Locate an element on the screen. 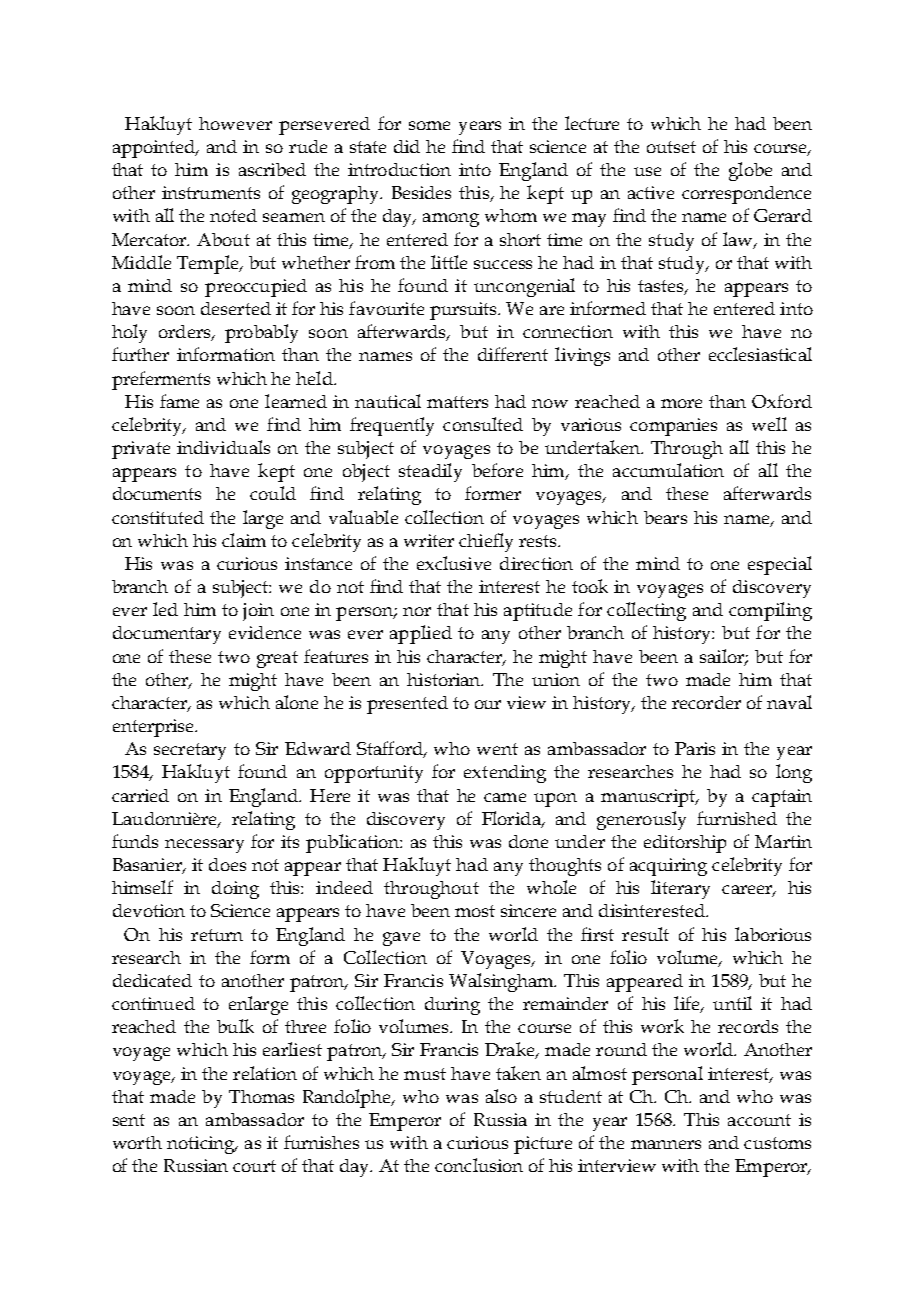  came is located at coordinates (505, 797).
